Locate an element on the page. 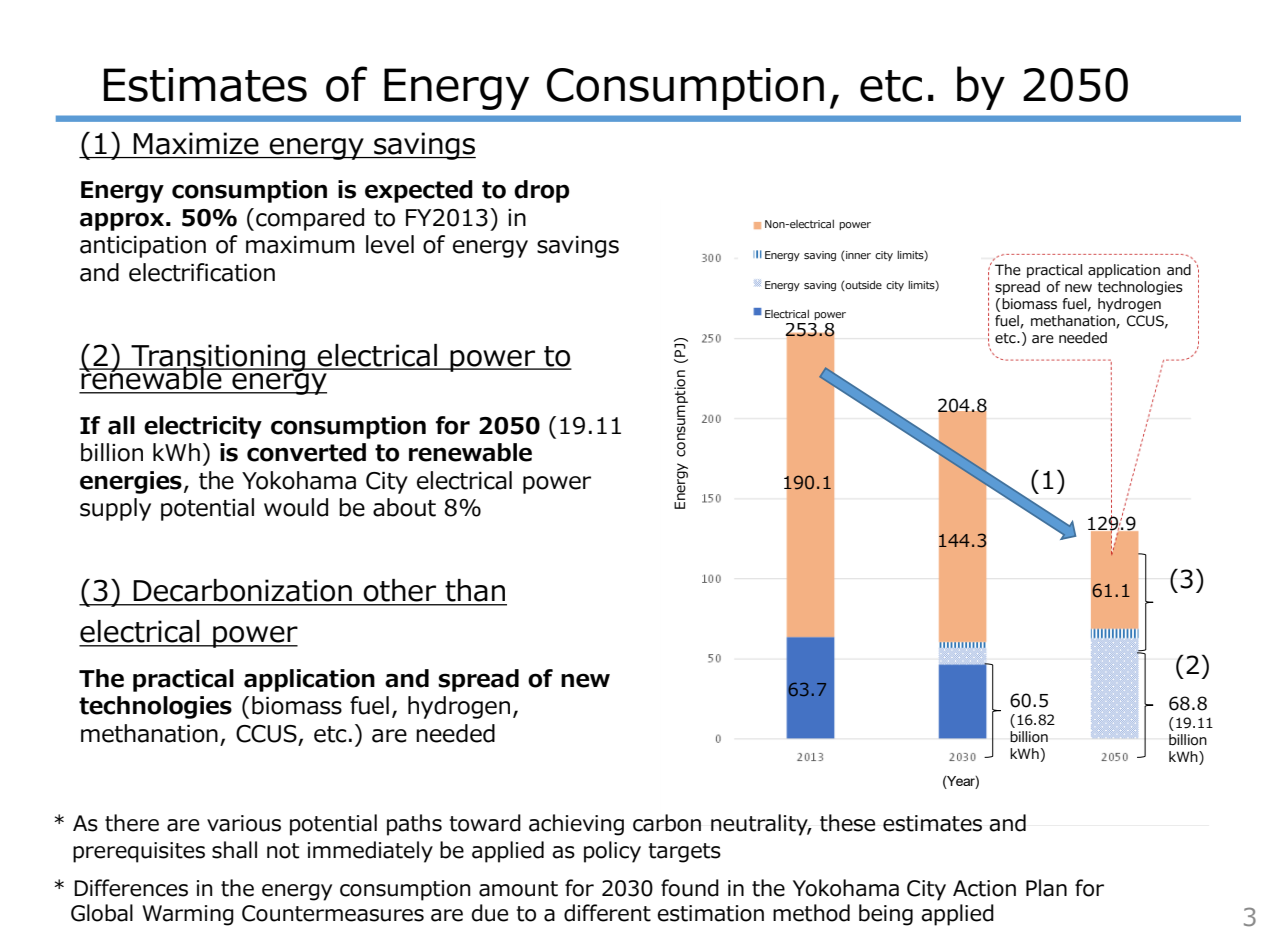 This document has width=1270, height=952. converted is located at coordinates (306, 452).
